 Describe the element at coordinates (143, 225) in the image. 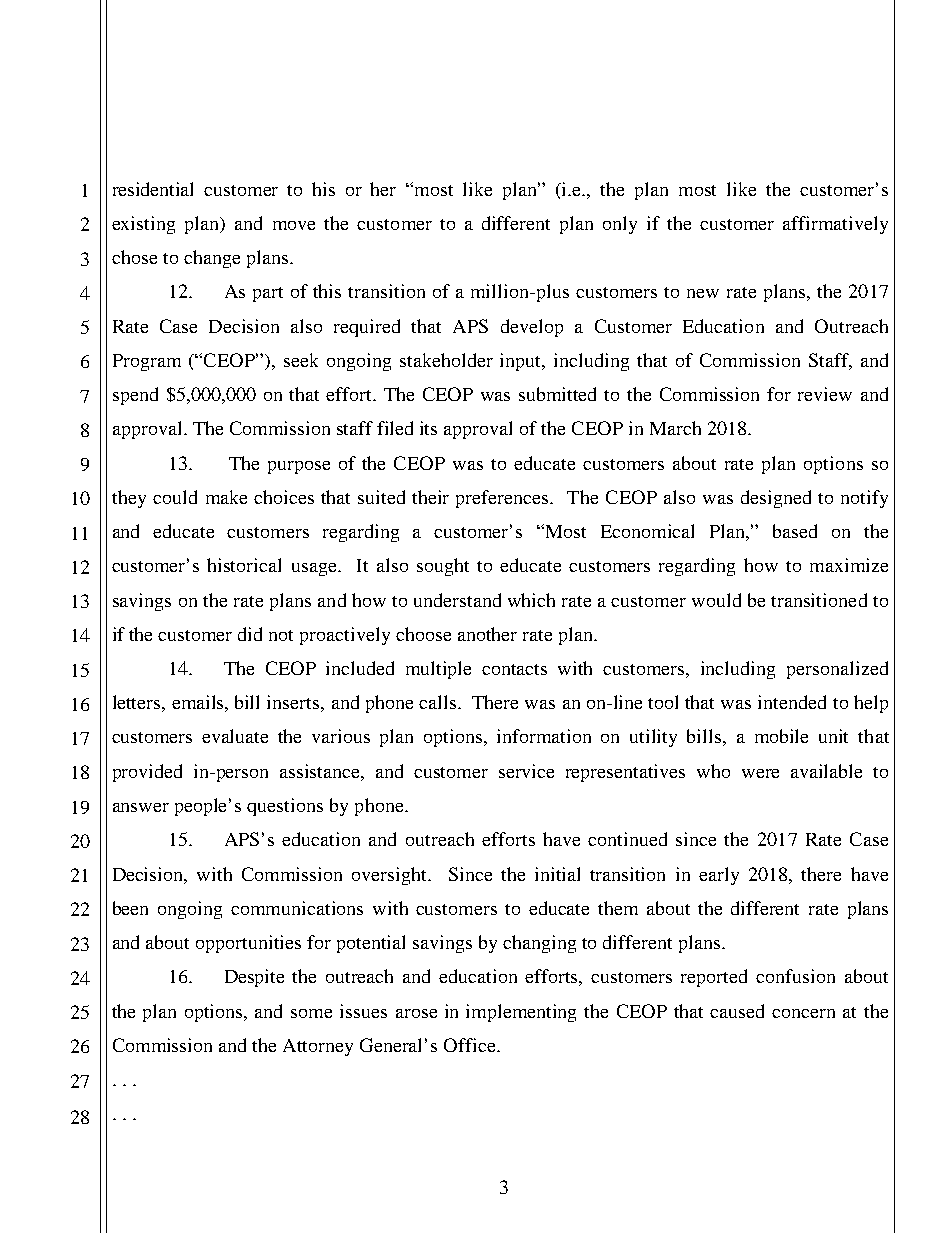

I see `existing` at that location.
